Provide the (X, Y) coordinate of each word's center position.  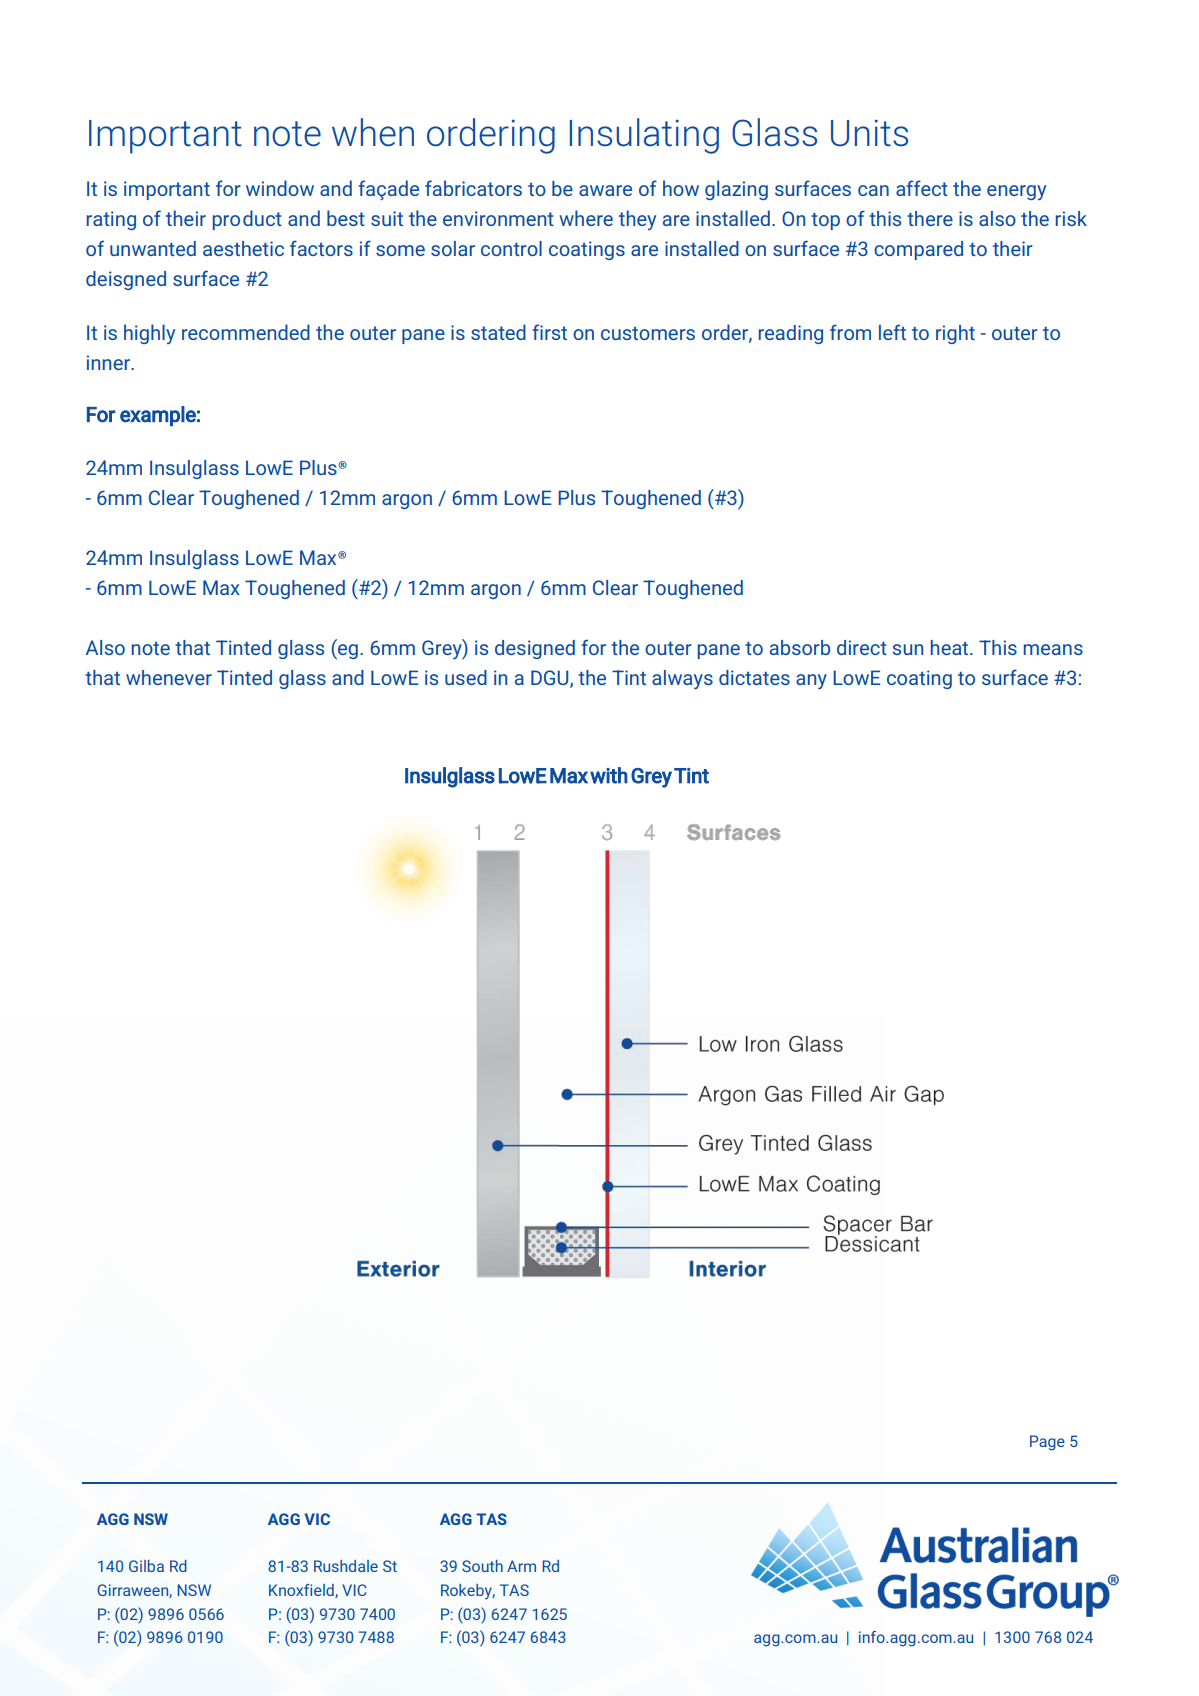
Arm (521, 1566)
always (682, 680)
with (609, 775)
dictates (754, 677)
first (550, 332)
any (811, 682)
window (280, 188)
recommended (246, 332)
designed (535, 649)
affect (922, 188)
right (955, 334)
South (482, 1566)
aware (605, 190)
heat (951, 647)
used (466, 677)
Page (1047, 1443)
